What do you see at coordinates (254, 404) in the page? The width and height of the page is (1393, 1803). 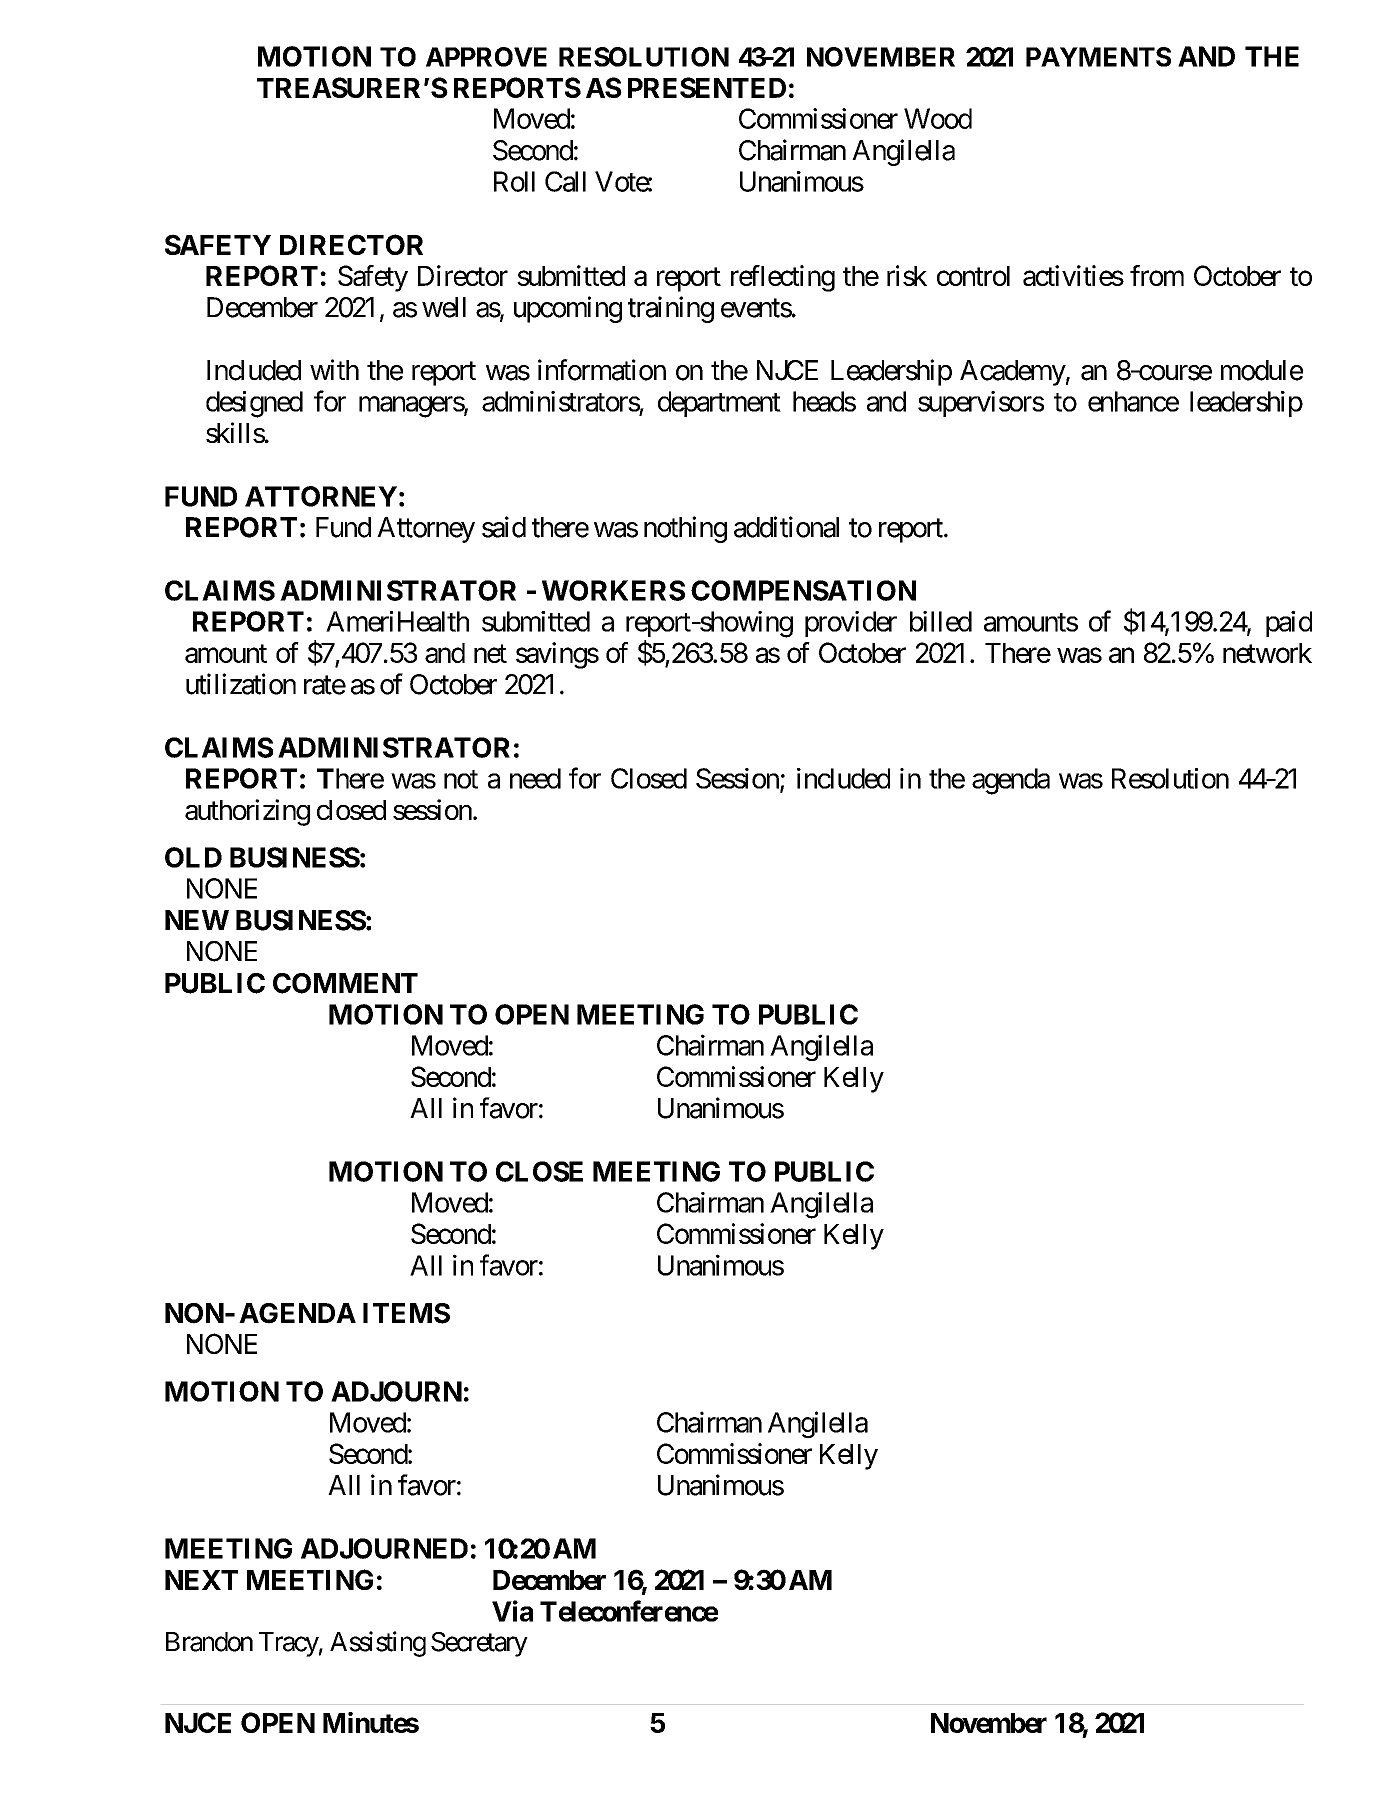 I see `designed` at bounding box center [254, 404].
